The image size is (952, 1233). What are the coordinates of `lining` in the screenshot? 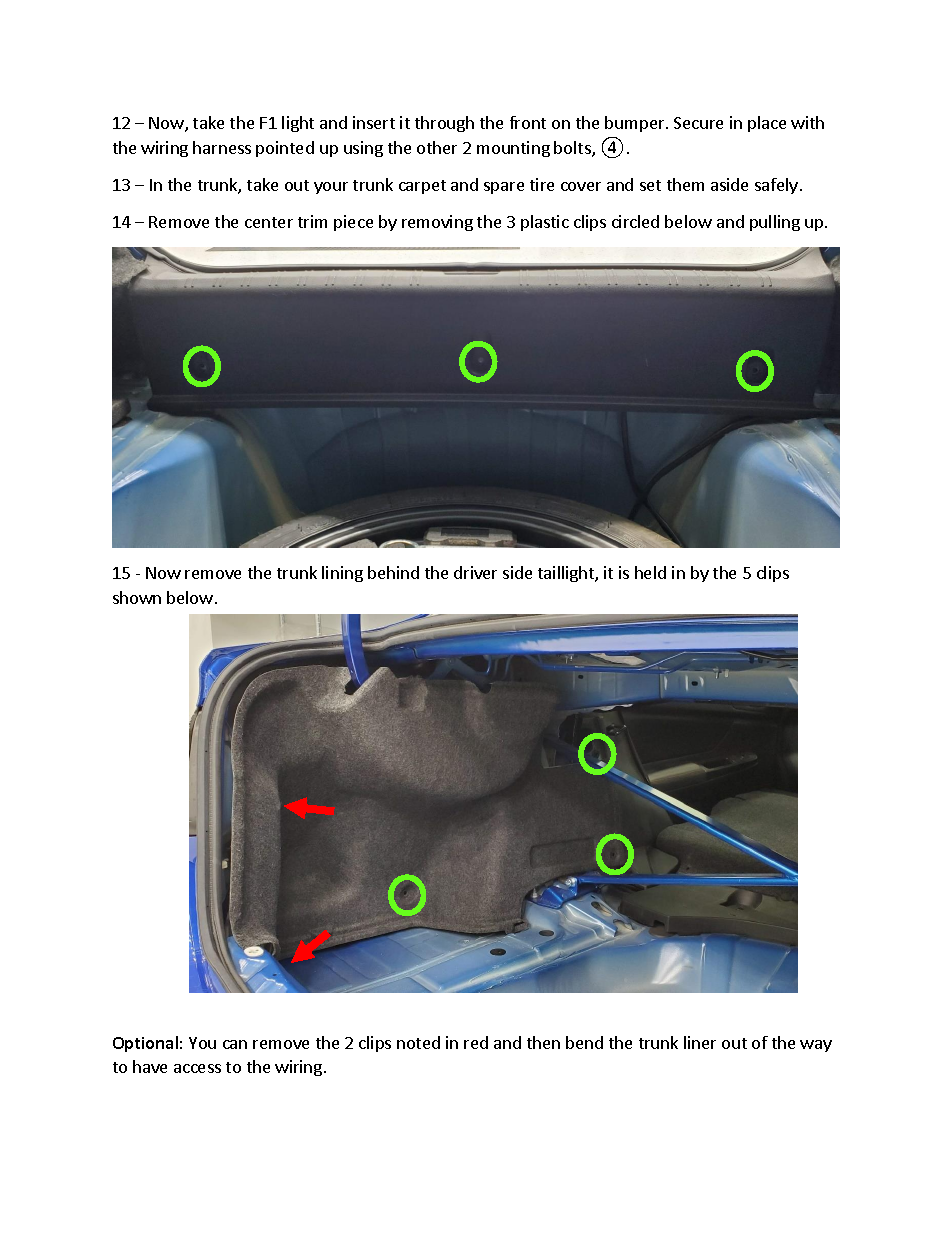 It's located at (342, 574).
